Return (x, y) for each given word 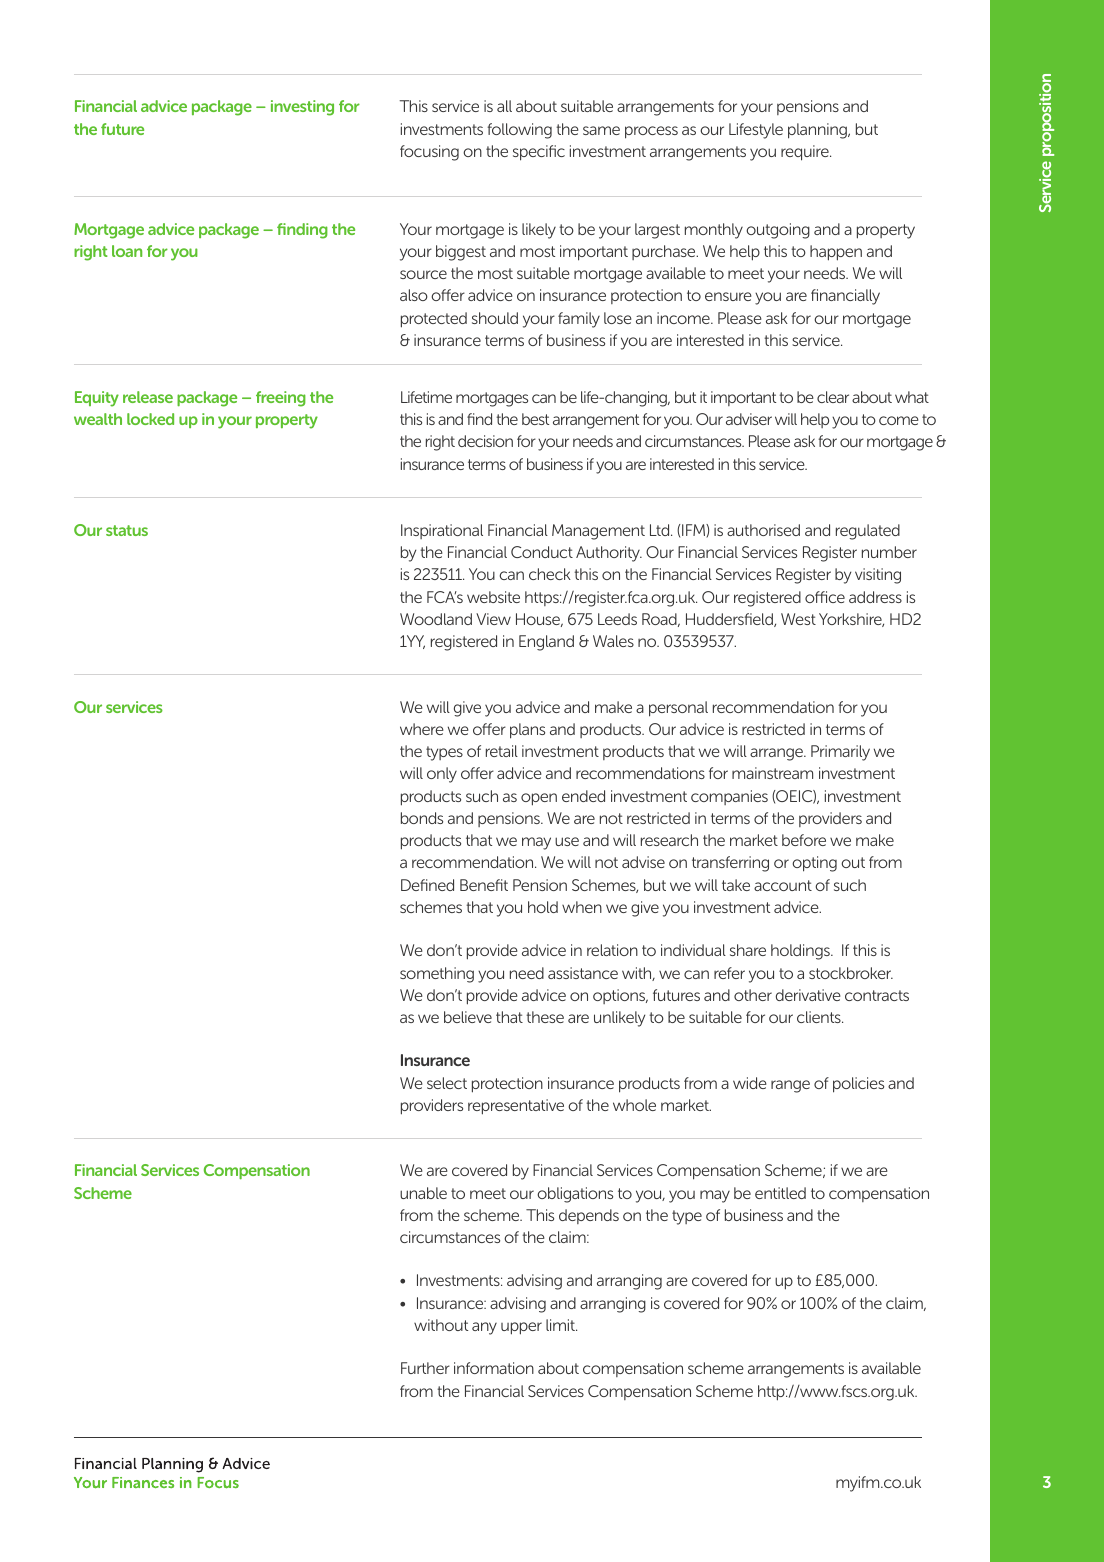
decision (485, 441)
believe (468, 1017)
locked (150, 419)
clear (833, 397)
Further (425, 1368)
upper (521, 1328)
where (422, 729)
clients (820, 1017)
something (437, 975)
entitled (780, 1193)
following (519, 131)
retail (502, 751)
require (806, 153)
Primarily (840, 753)
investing (302, 108)
